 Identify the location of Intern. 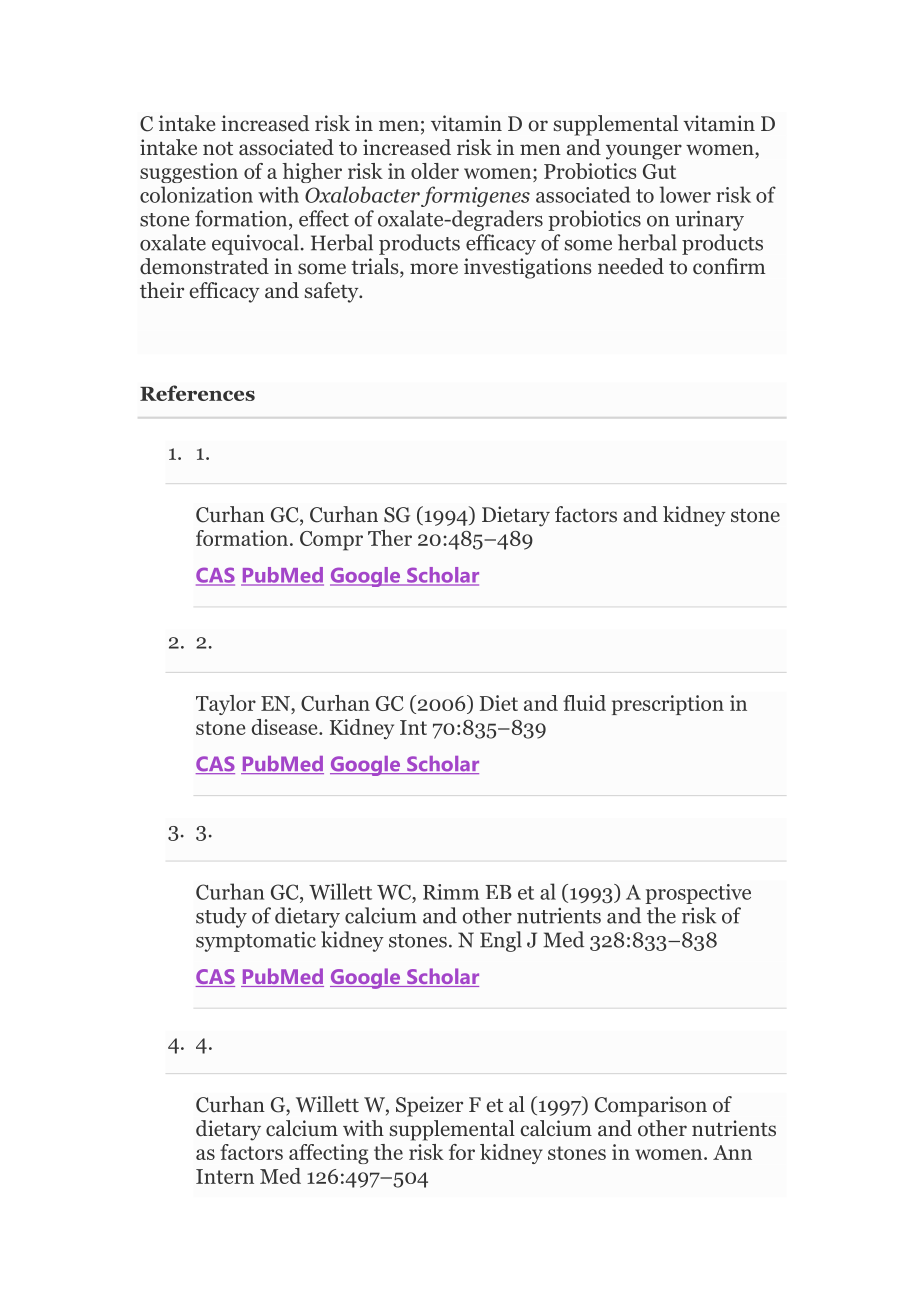
(225, 1176).
